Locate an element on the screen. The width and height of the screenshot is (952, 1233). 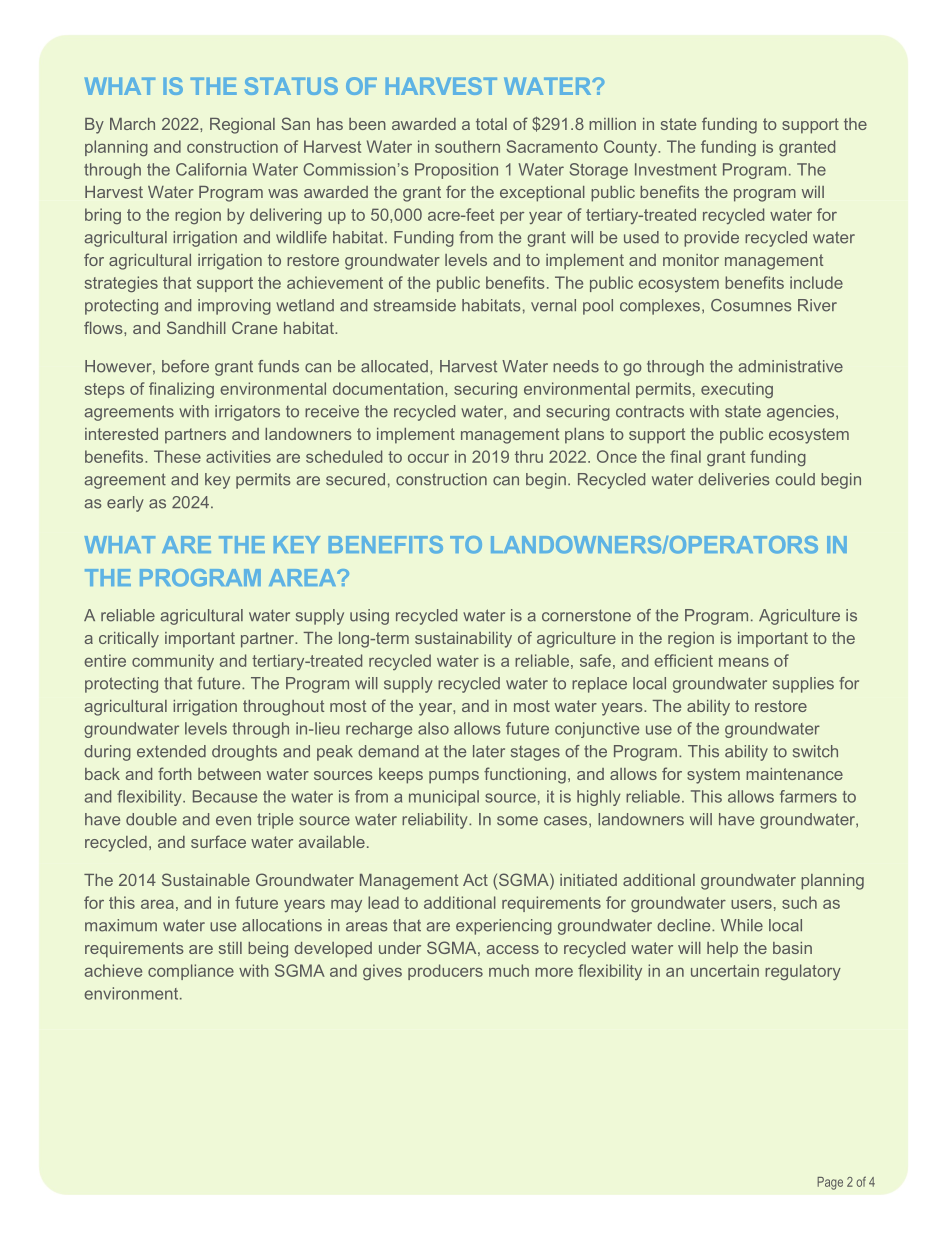
maintenance is located at coordinates (794, 774).
